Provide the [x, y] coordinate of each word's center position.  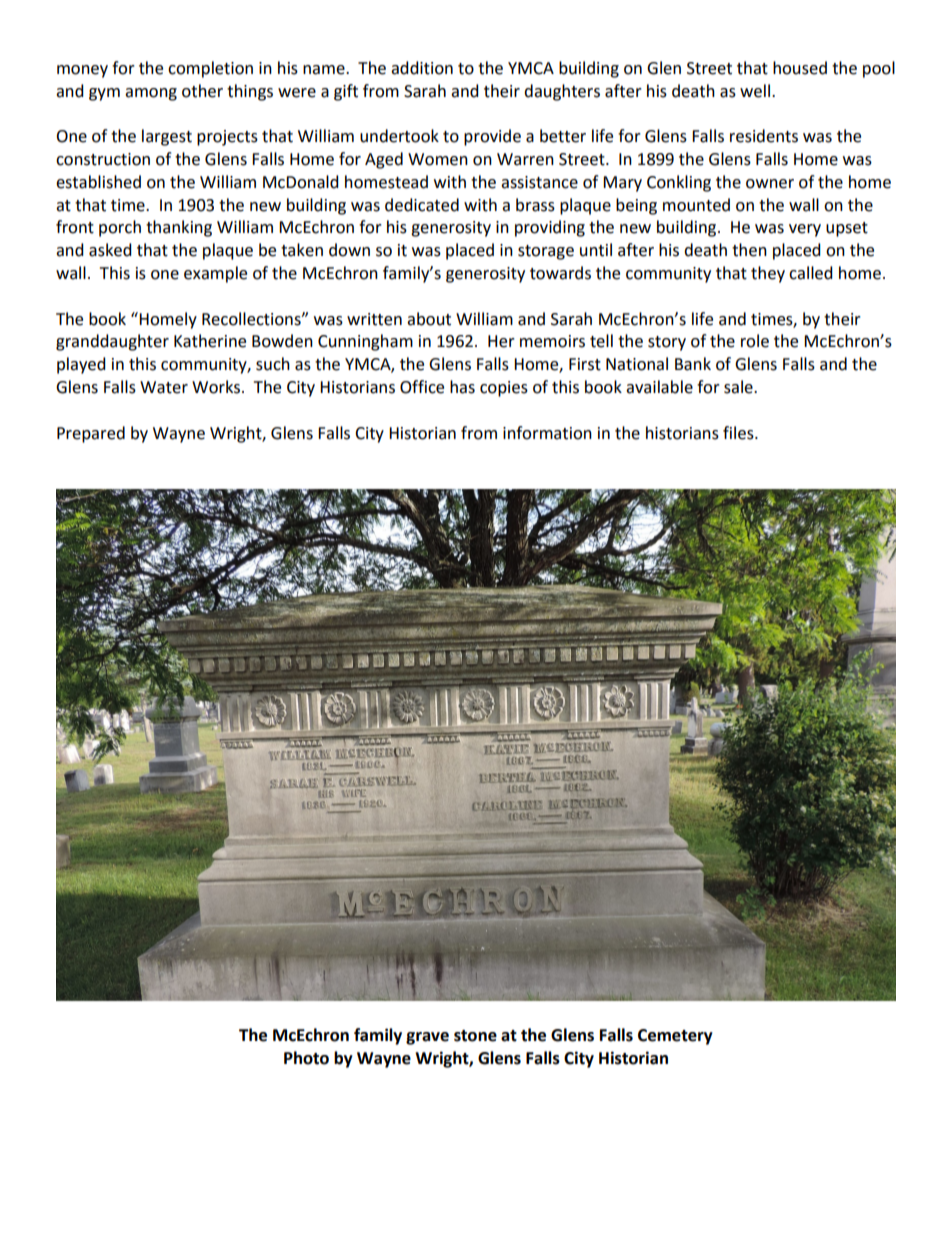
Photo [306, 1058]
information [547, 433]
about [429, 319]
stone [475, 1036]
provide [492, 137]
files [739, 433]
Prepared [91, 434]
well [755, 91]
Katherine [210, 341]
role [755, 341]
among [151, 94]
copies [504, 389]
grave [427, 1038]
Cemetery [675, 1037]
